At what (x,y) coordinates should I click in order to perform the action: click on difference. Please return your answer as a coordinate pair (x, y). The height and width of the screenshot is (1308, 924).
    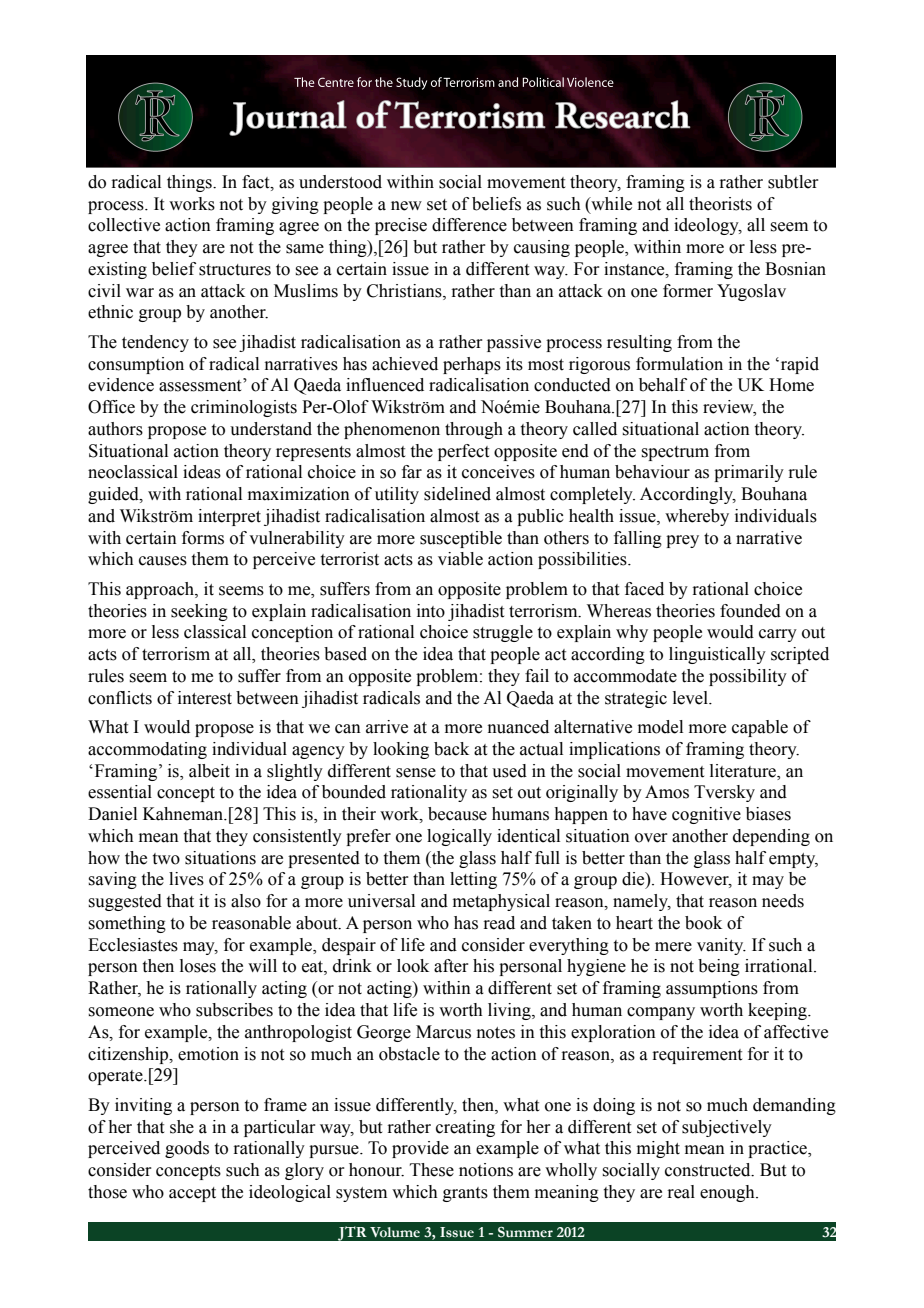
    Looking at the image, I should click on (469, 225).
